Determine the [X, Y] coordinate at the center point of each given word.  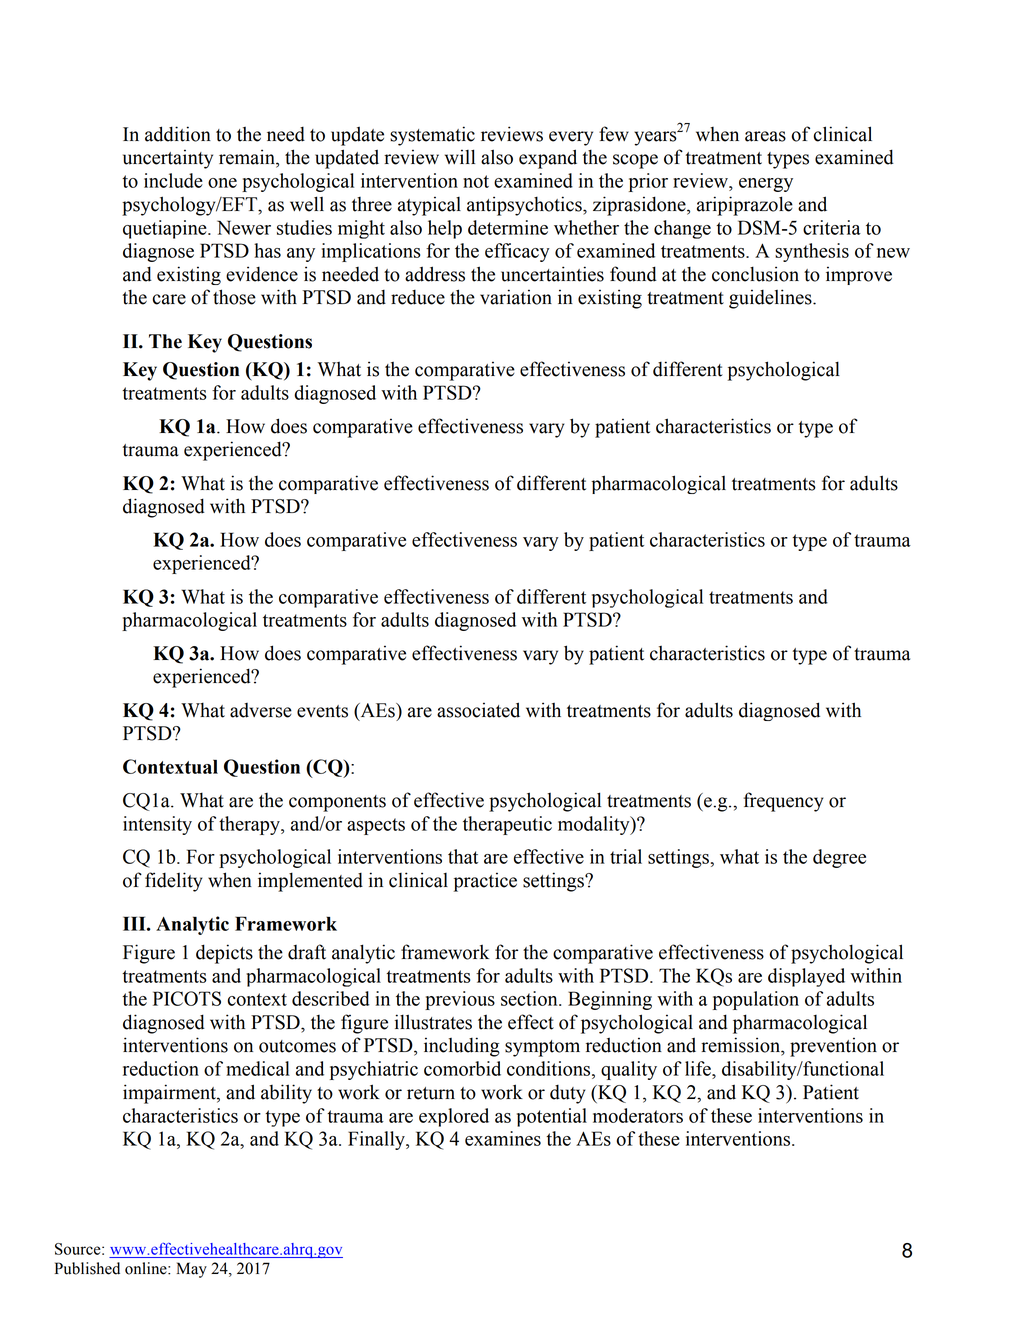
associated [478, 710]
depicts [224, 954]
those [234, 297]
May [192, 1270]
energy [766, 185]
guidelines [771, 299]
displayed [806, 977]
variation [516, 297]
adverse [261, 710]
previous [460, 1000]
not [476, 181]
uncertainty [168, 159]
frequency [783, 802]
